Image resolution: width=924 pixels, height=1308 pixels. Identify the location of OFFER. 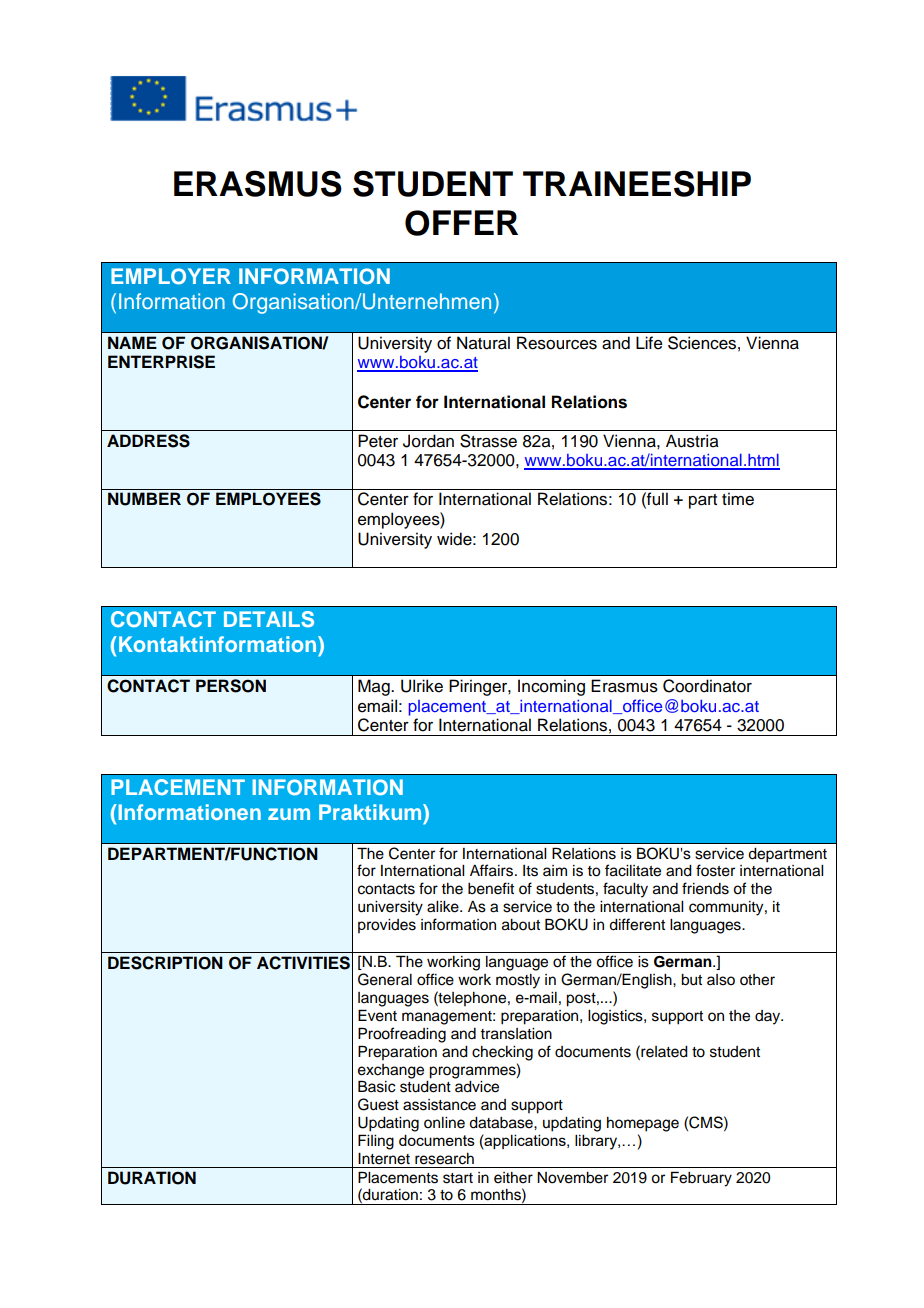
(461, 223).
